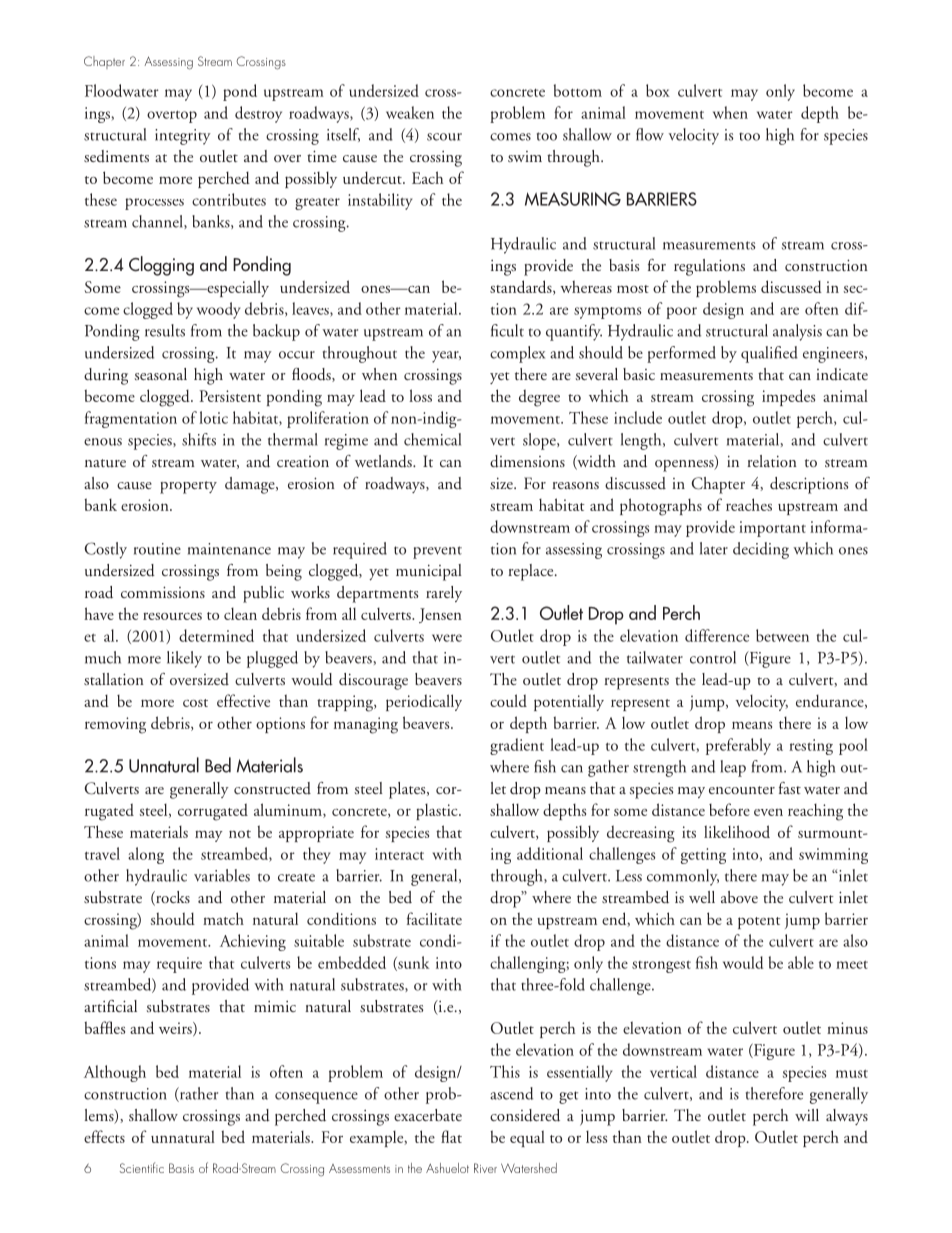 The height and width of the screenshot is (1233, 952). What do you see at coordinates (650, 134) in the screenshot?
I see `flow` at bounding box center [650, 134].
